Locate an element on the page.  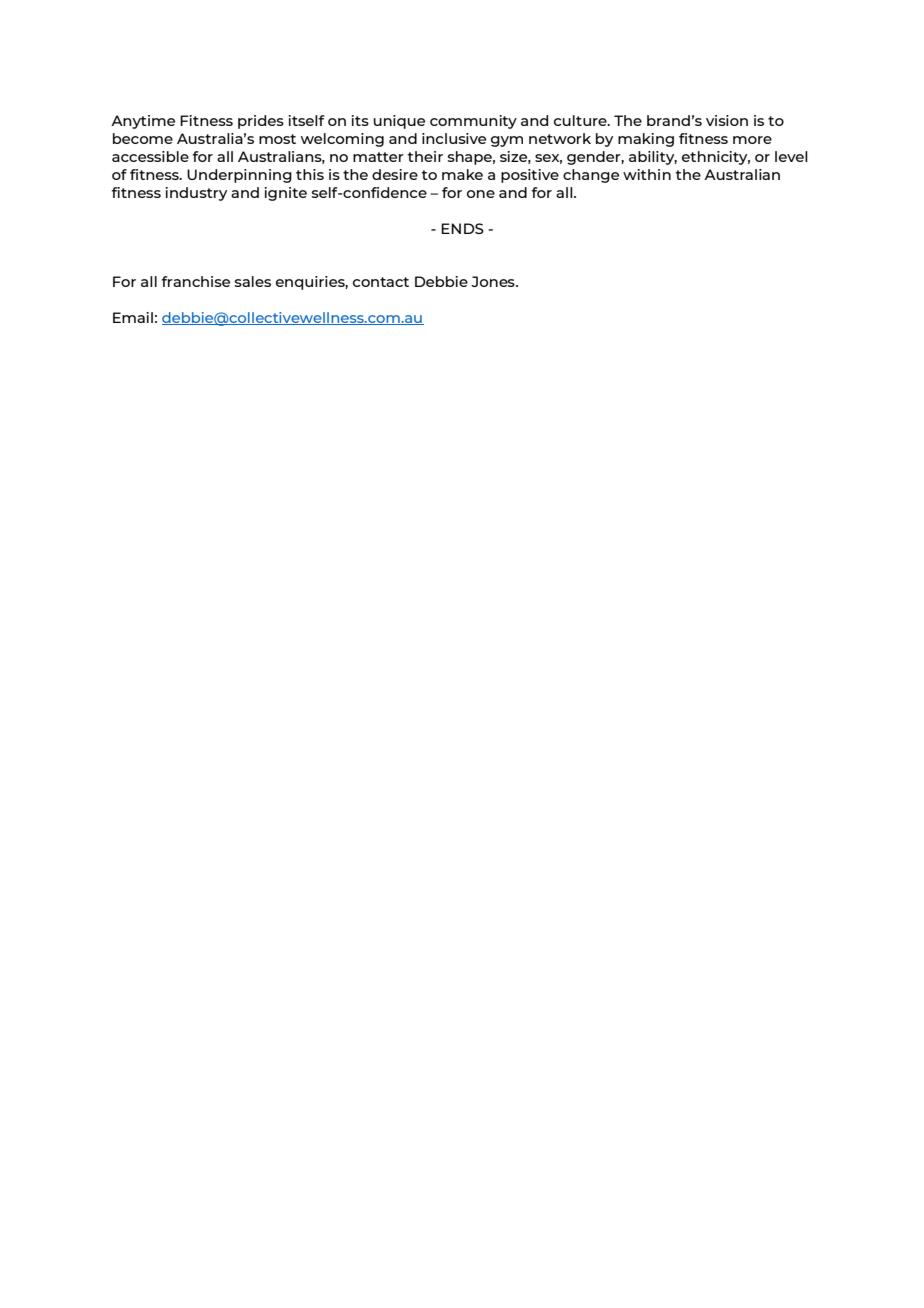
Underpinning is located at coordinates (239, 176).
